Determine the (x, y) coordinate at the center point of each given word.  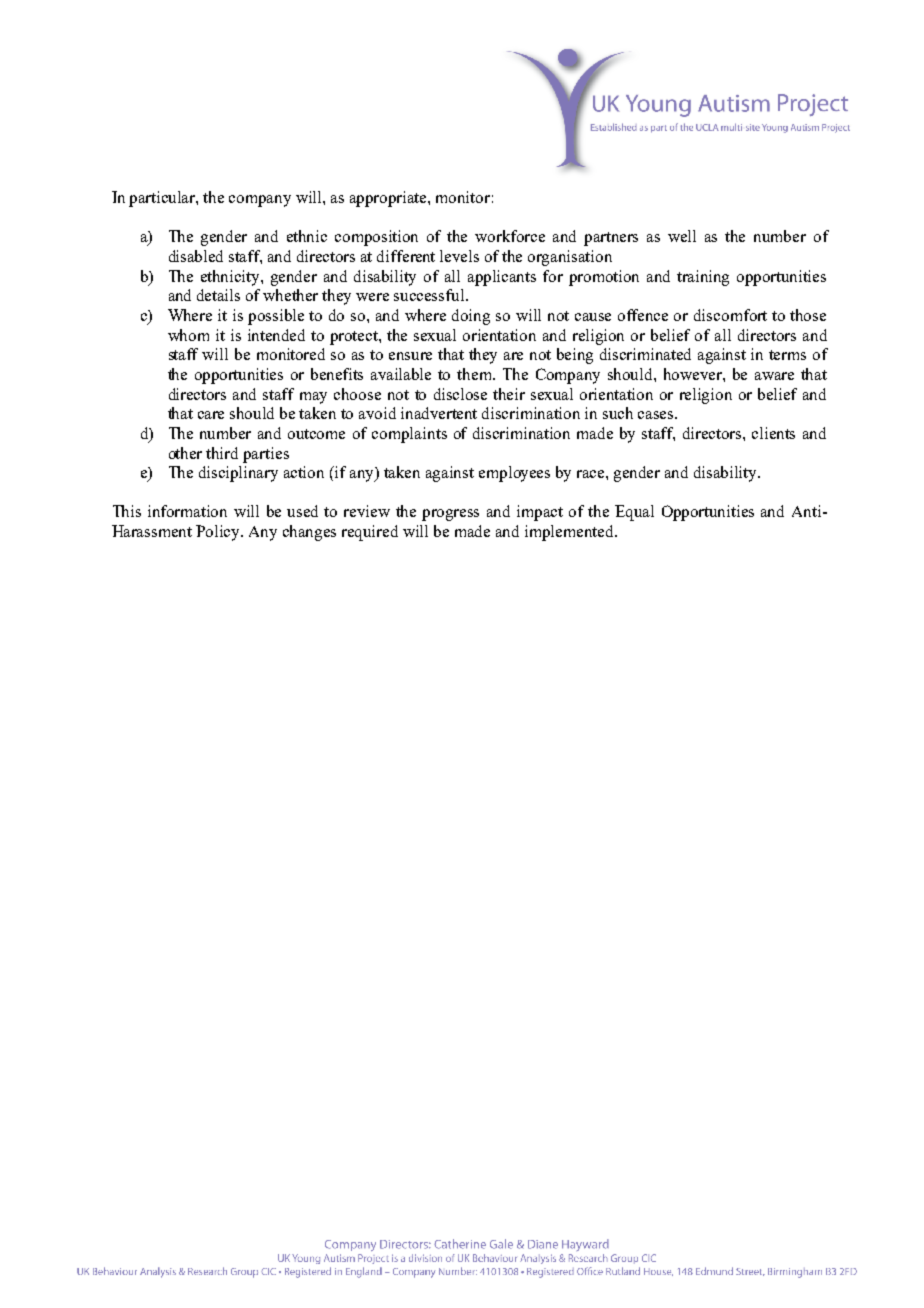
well (682, 236)
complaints (409, 435)
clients (773, 433)
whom (188, 335)
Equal (634, 513)
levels (459, 256)
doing (471, 317)
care (211, 415)
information (187, 511)
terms (787, 355)
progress (450, 515)
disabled (196, 256)
